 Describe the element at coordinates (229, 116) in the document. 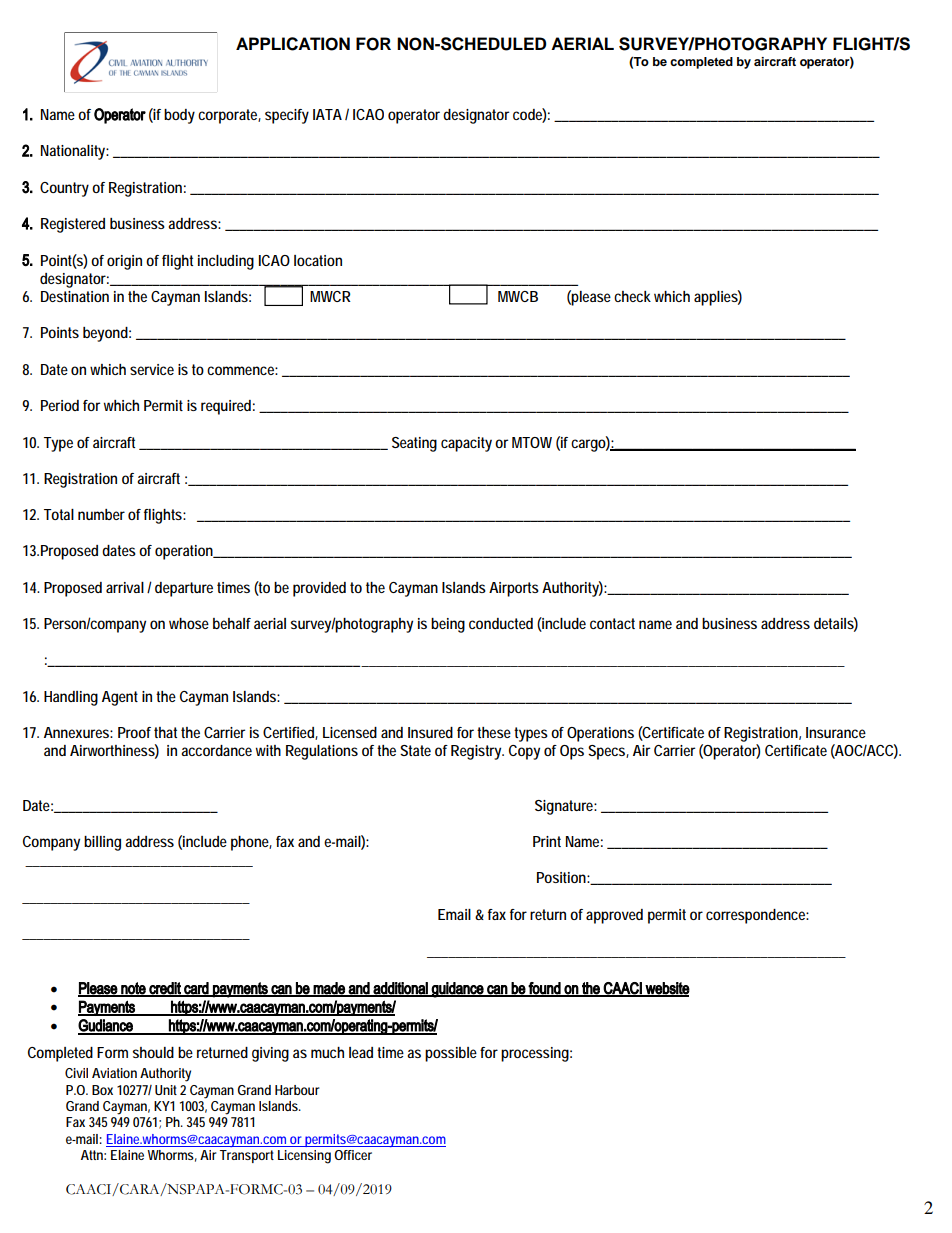

I see `corporate` at that location.
